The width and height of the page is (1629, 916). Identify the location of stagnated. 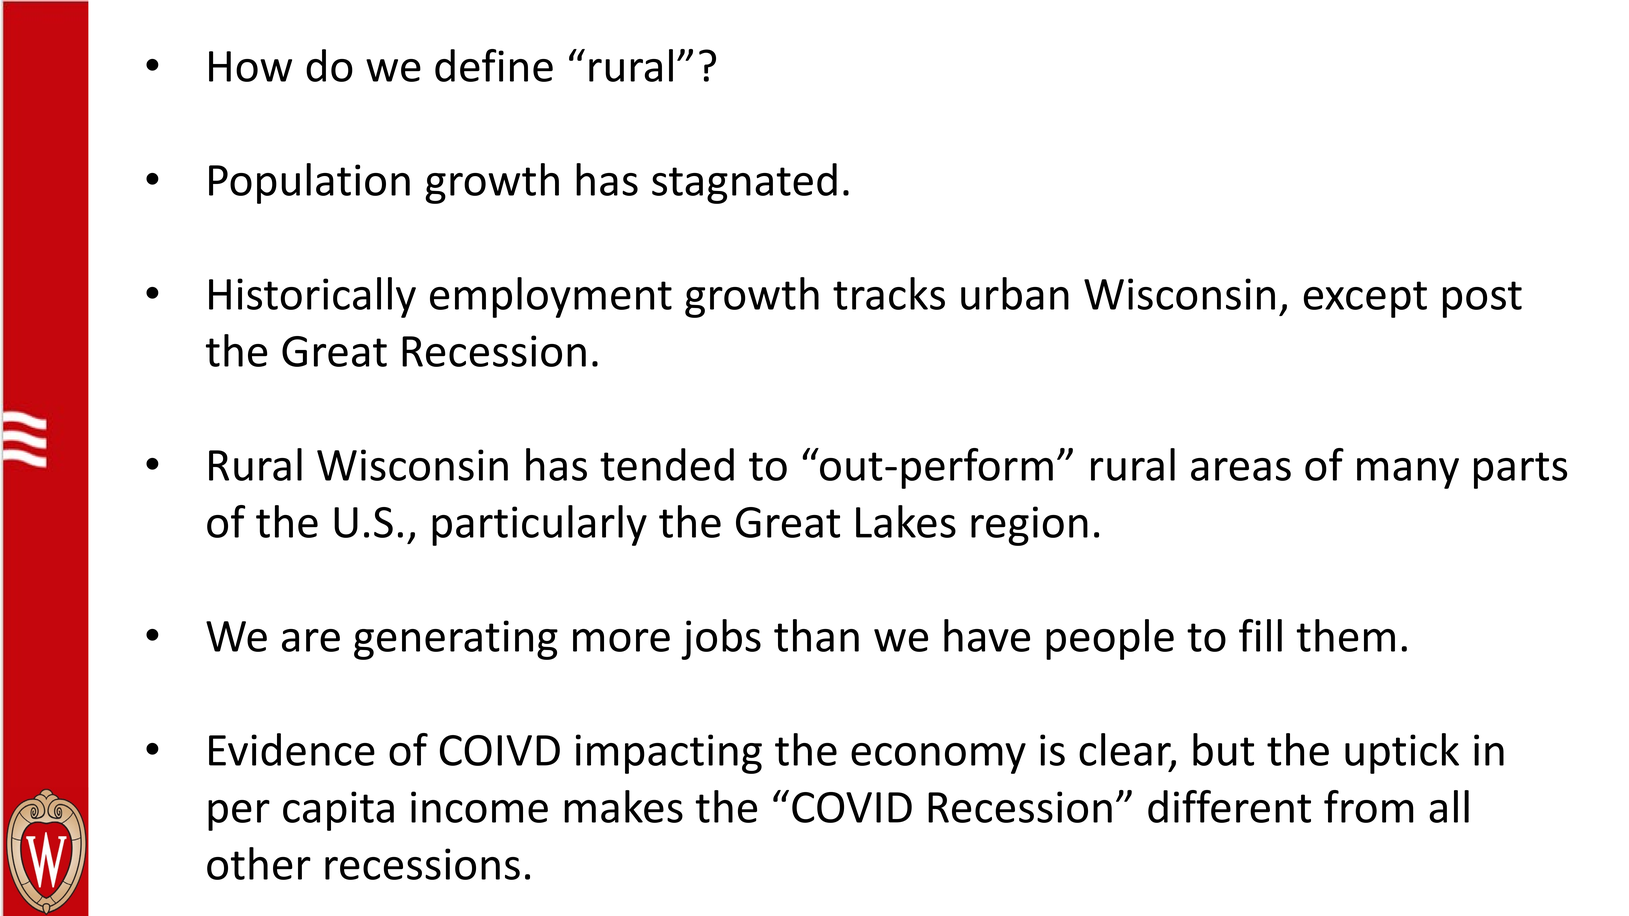
(744, 183).
